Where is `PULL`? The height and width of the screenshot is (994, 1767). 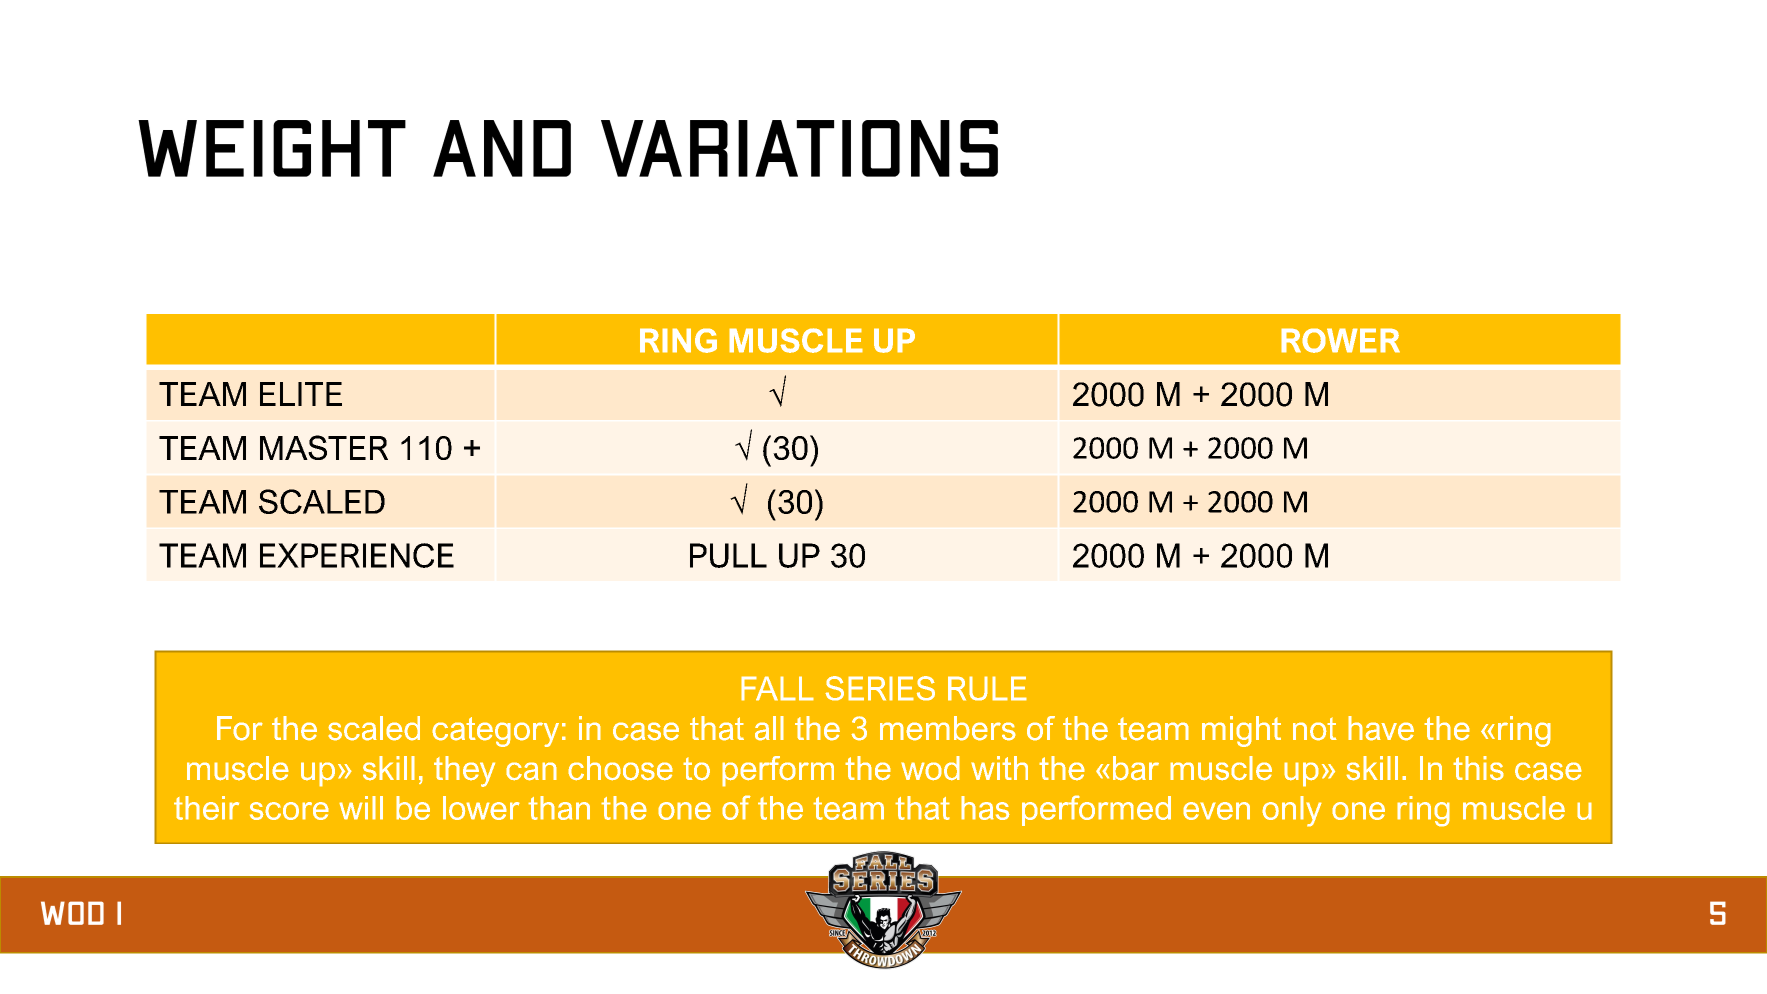 PULL is located at coordinates (728, 555).
